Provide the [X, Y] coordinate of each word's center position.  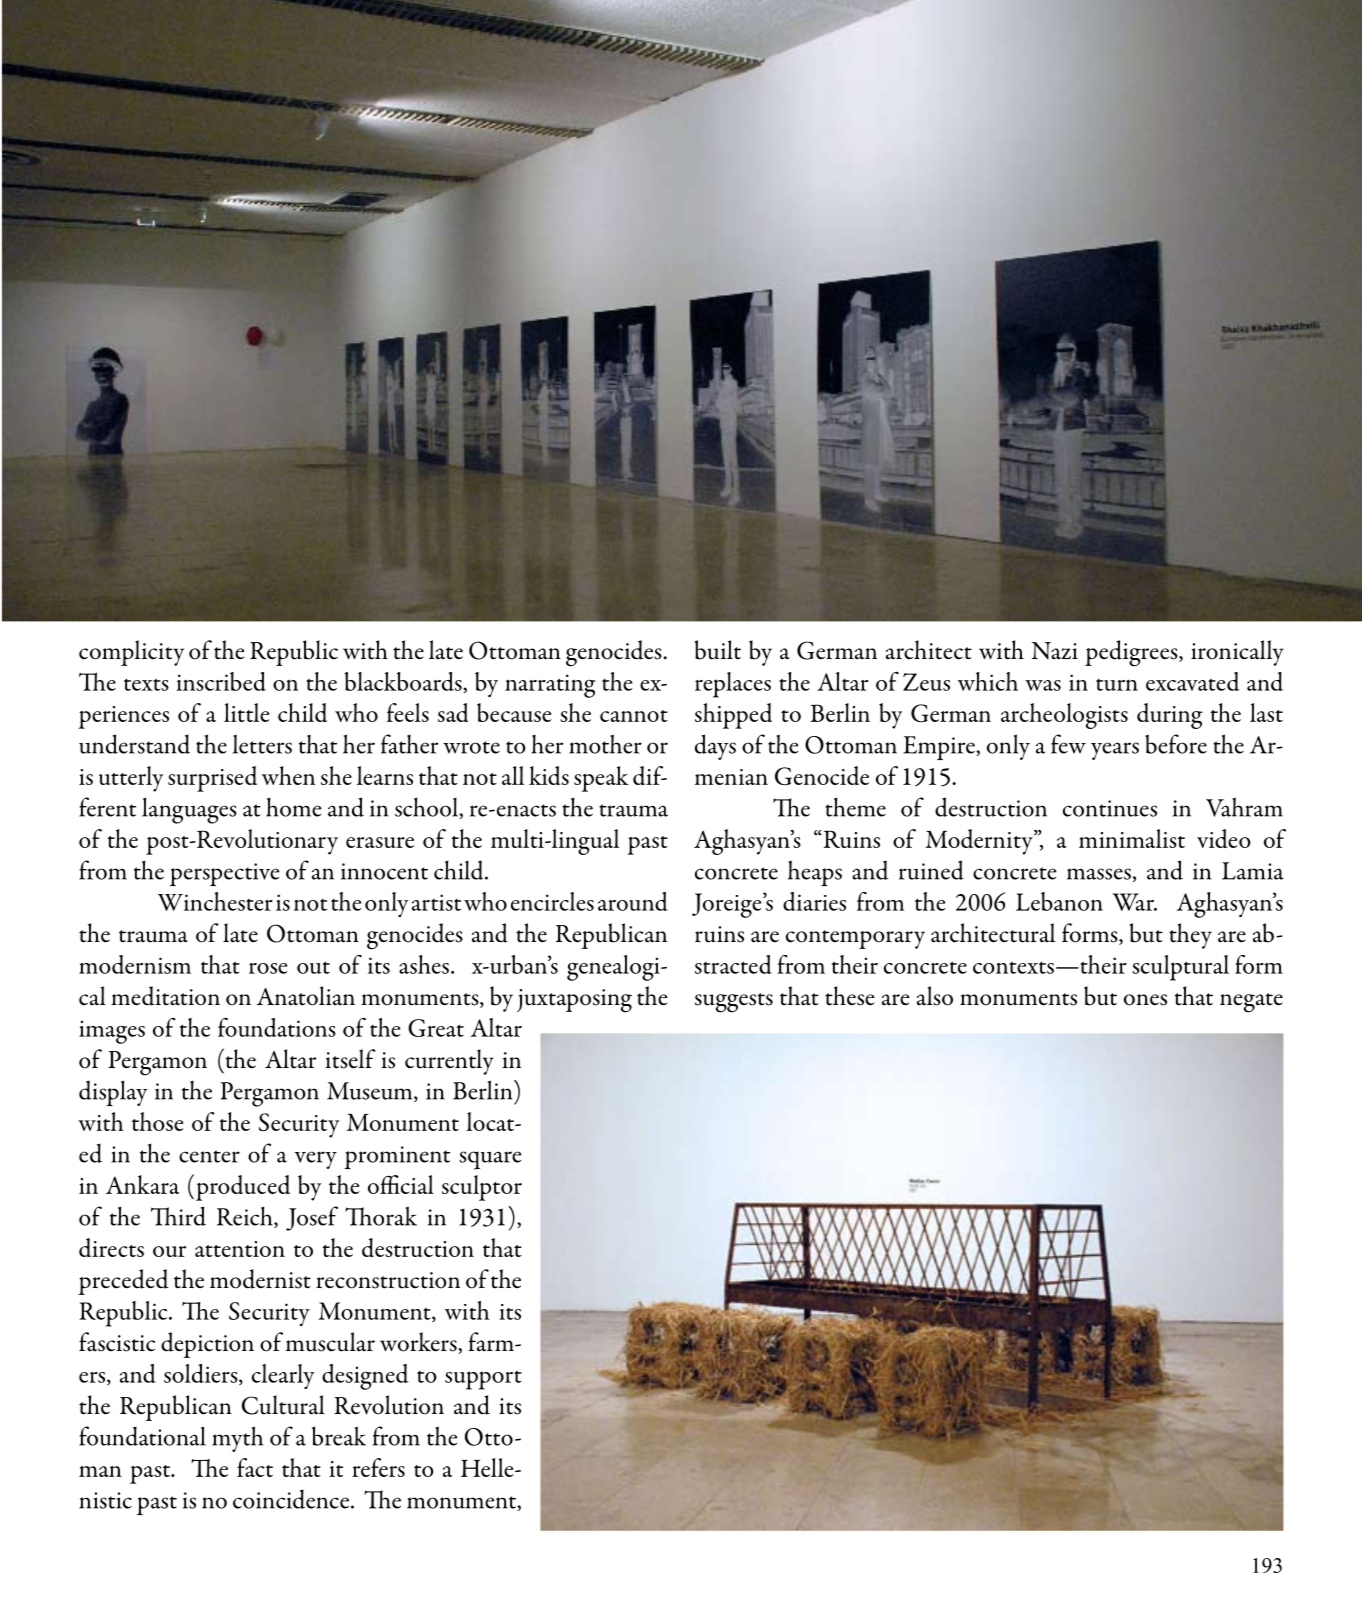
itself [350, 1059]
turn [1117, 685]
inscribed [221, 681]
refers [378, 1467]
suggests [734, 1003]
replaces [733, 685]
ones [1145, 1000]
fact [255, 1467]
